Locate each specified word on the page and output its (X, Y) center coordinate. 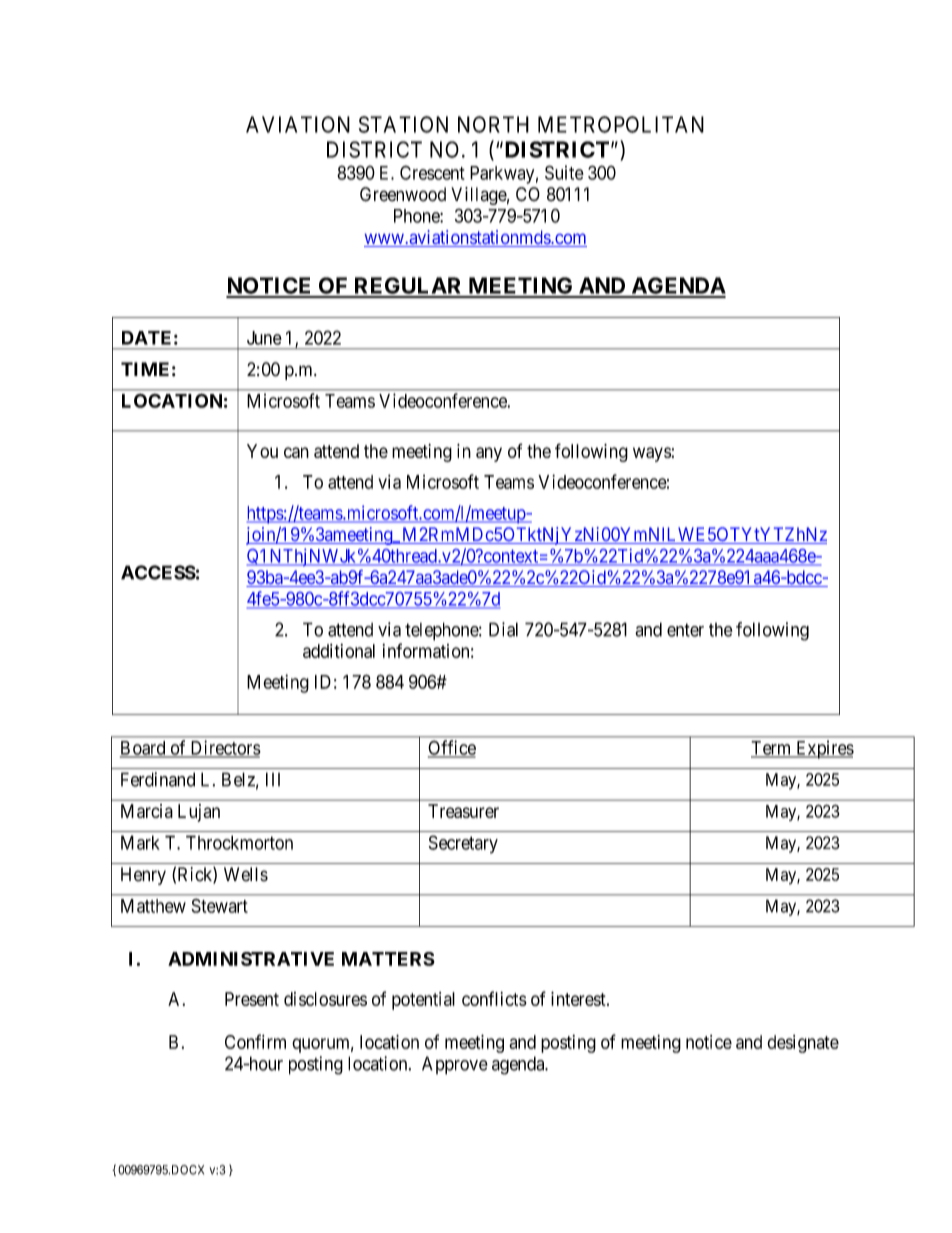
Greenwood (403, 194)
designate (803, 1044)
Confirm (255, 1041)
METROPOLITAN (621, 124)
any (489, 454)
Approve (455, 1065)
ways (652, 454)
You (262, 451)
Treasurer (463, 811)
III (273, 779)
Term (772, 749)
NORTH (493, 124)
